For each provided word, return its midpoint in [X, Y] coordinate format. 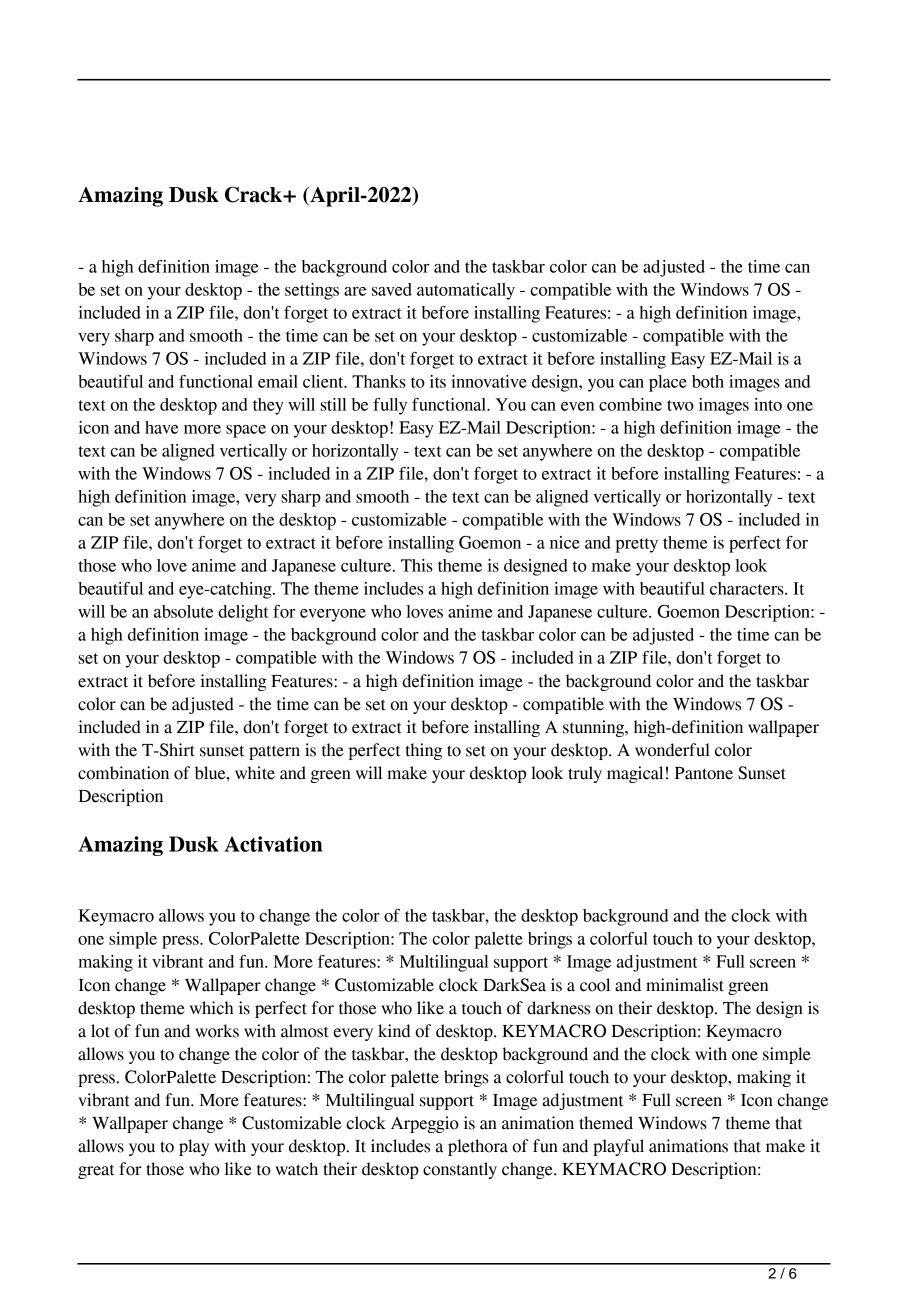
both [708, 381]
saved [392, 289]
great [96, 1172]
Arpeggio [425, 1124]
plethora [478, 1147]
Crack [254, 194]
